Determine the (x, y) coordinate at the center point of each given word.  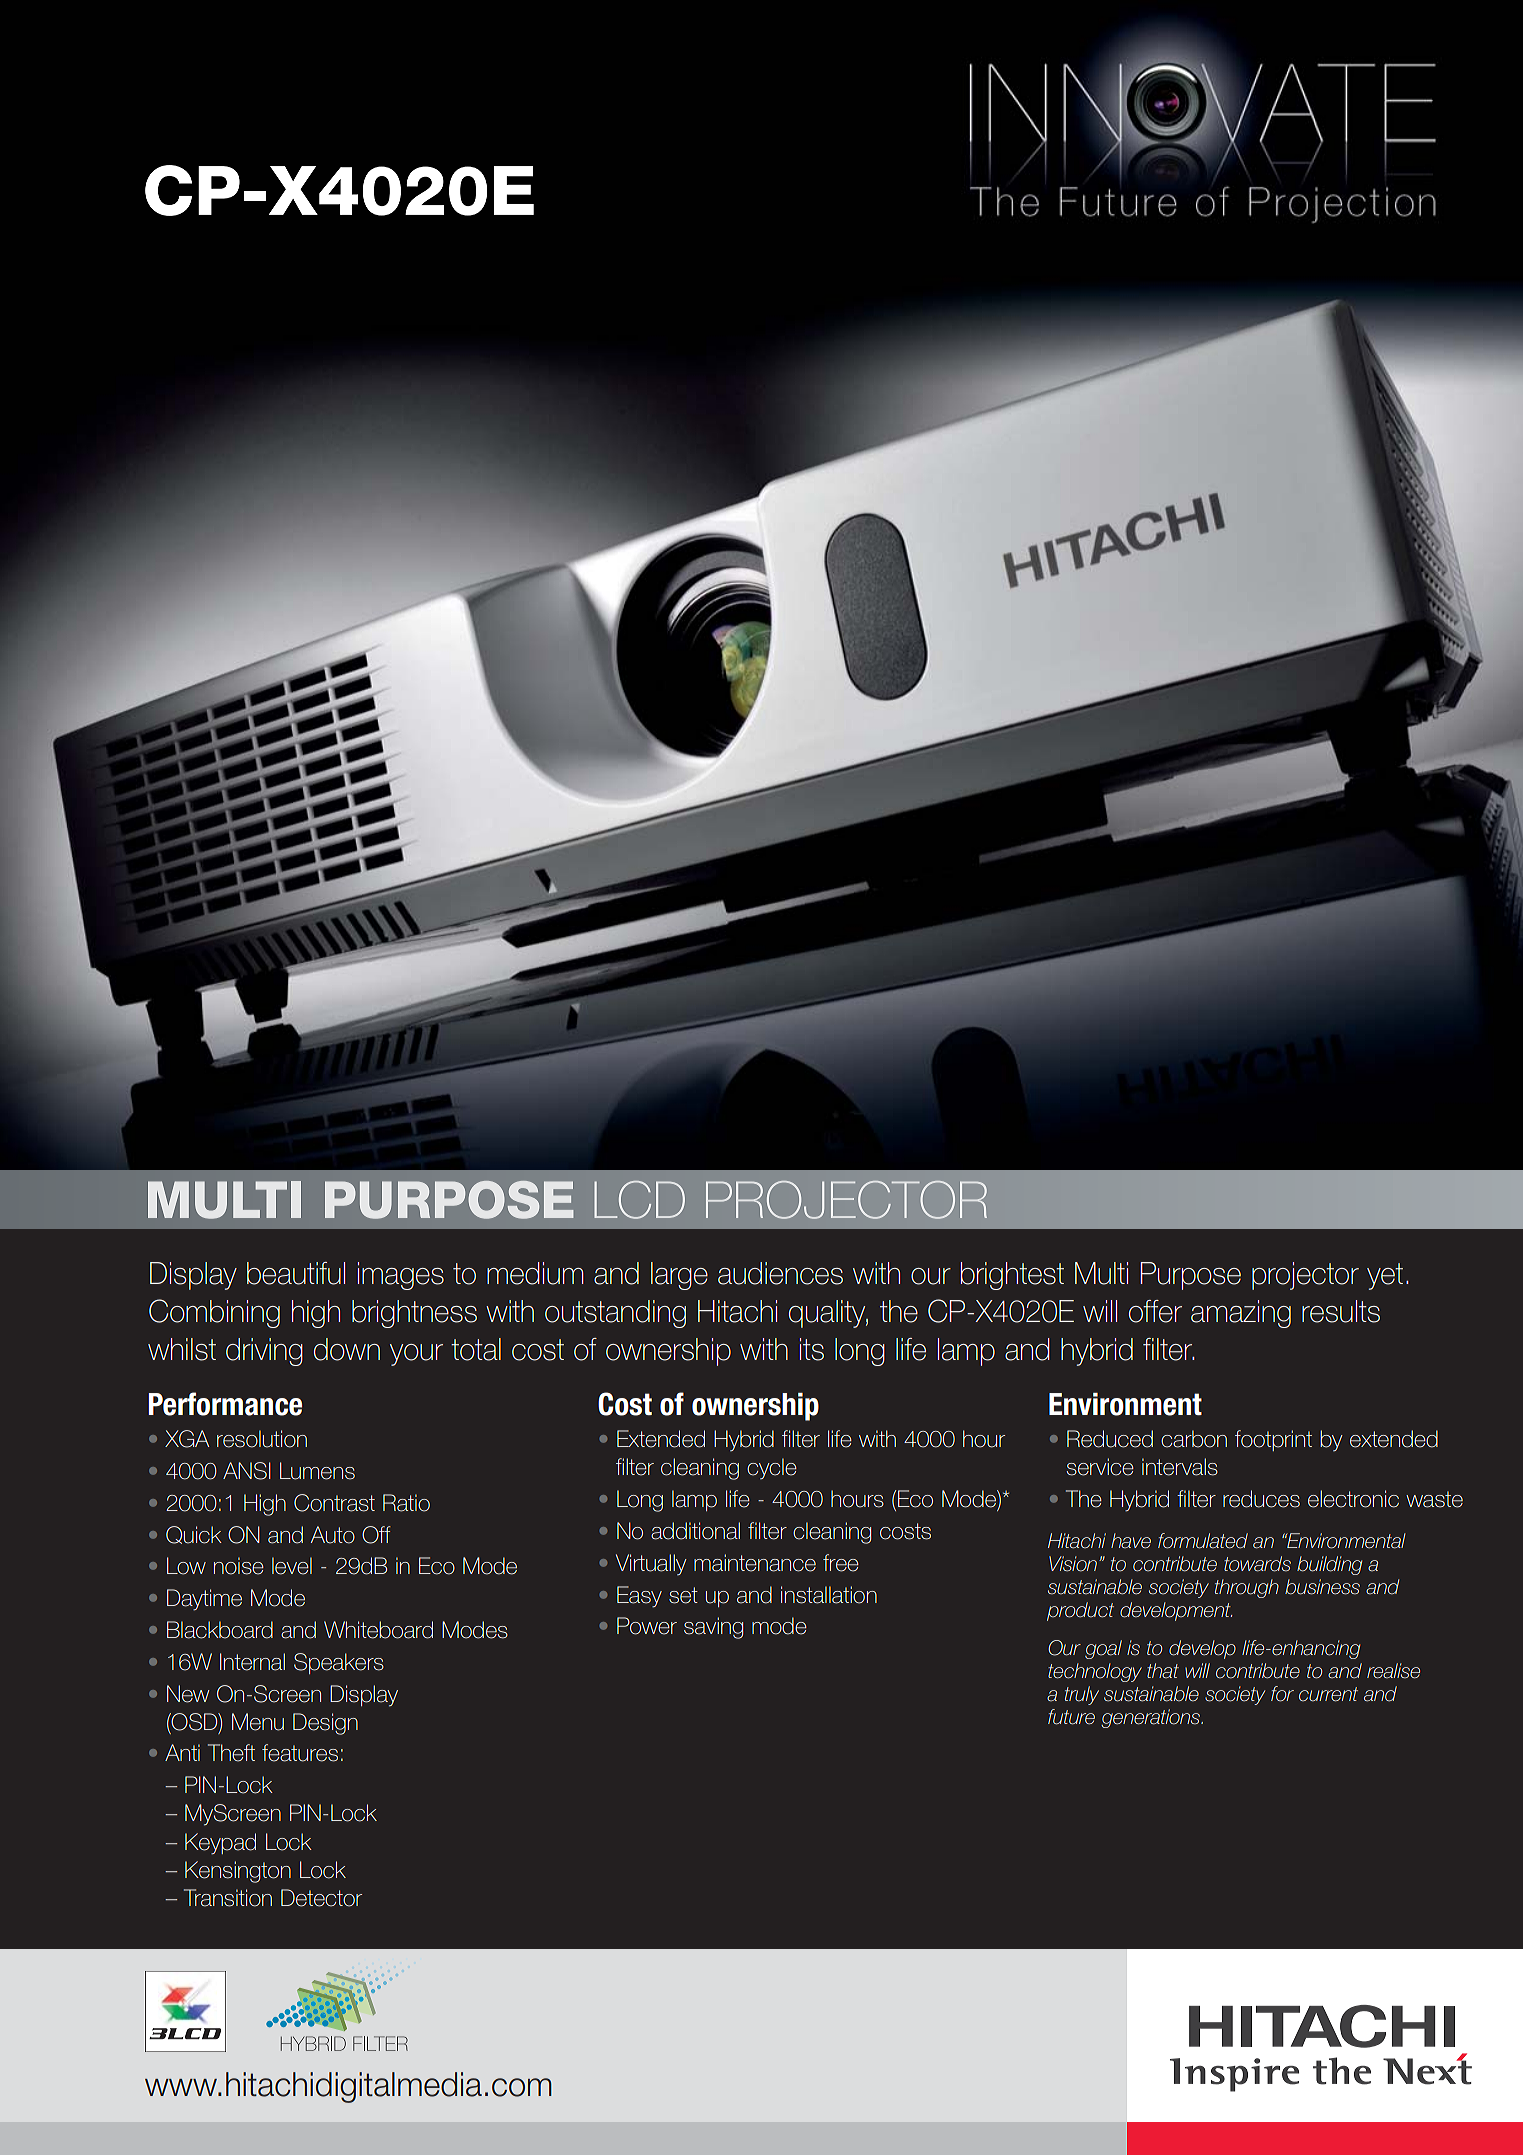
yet (1385, 1276)
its (812, 1349)
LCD (639, 1200)
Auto (333, 1535)
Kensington (238, 1872)
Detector (321, 1898)
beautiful (296, 1273)
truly (1082, 1695)
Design (325, 1724)
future (1071, 1717)
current (1328, 1694)
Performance (225, 1404)
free (841, 1563)
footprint (1273, 1440)
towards (1257, 1564)
